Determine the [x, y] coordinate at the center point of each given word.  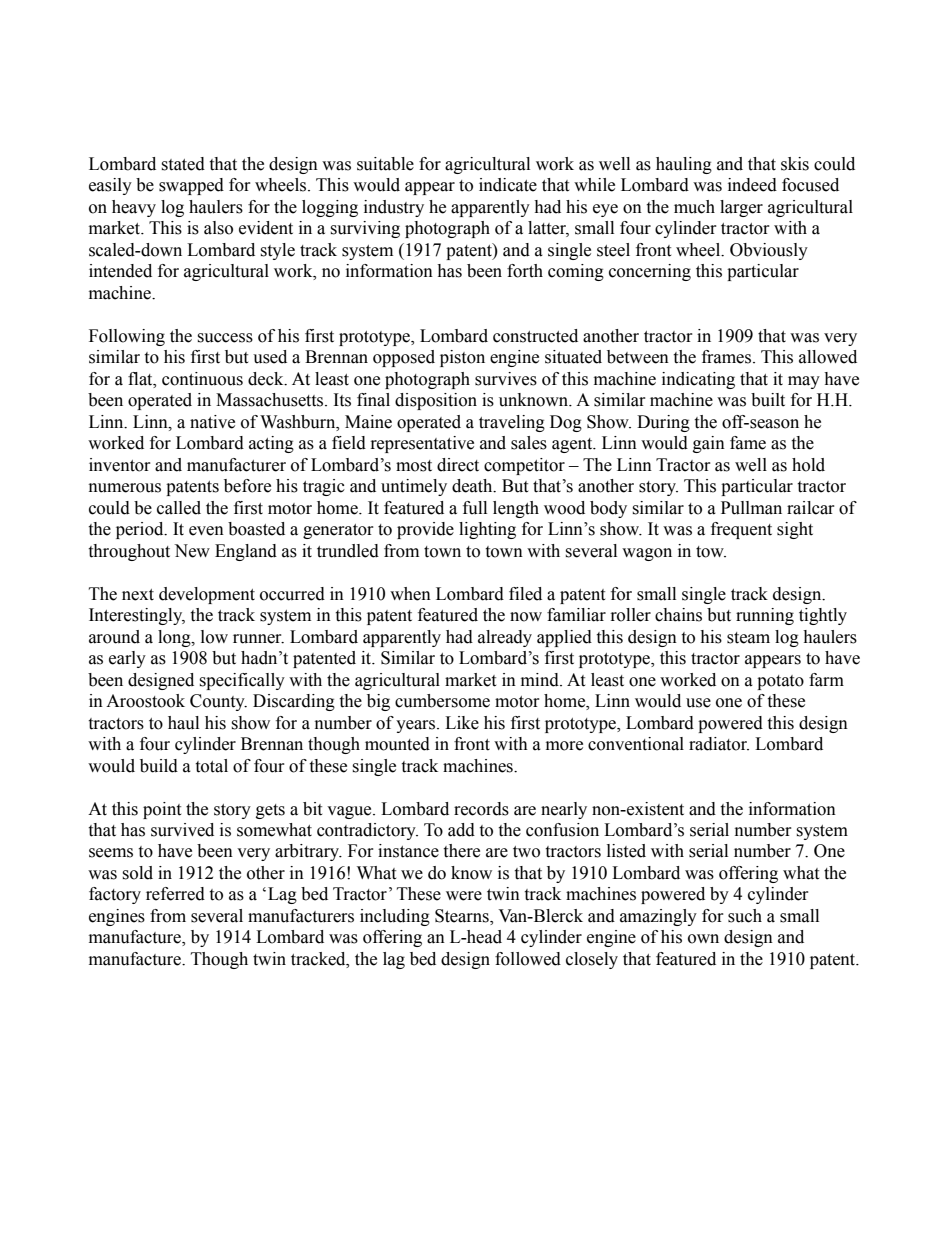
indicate [508, 185]
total [211, 766]
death [473, 486]
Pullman [751, 508]
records [481, 809]
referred [175, 894]
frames [728, 357]
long [175, 638]
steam [748, 638]
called [179, 508]
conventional [636, 744]
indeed [752, 185]
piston [462, 358]
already [505, 638]
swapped [191, 186]
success [225, 338]
